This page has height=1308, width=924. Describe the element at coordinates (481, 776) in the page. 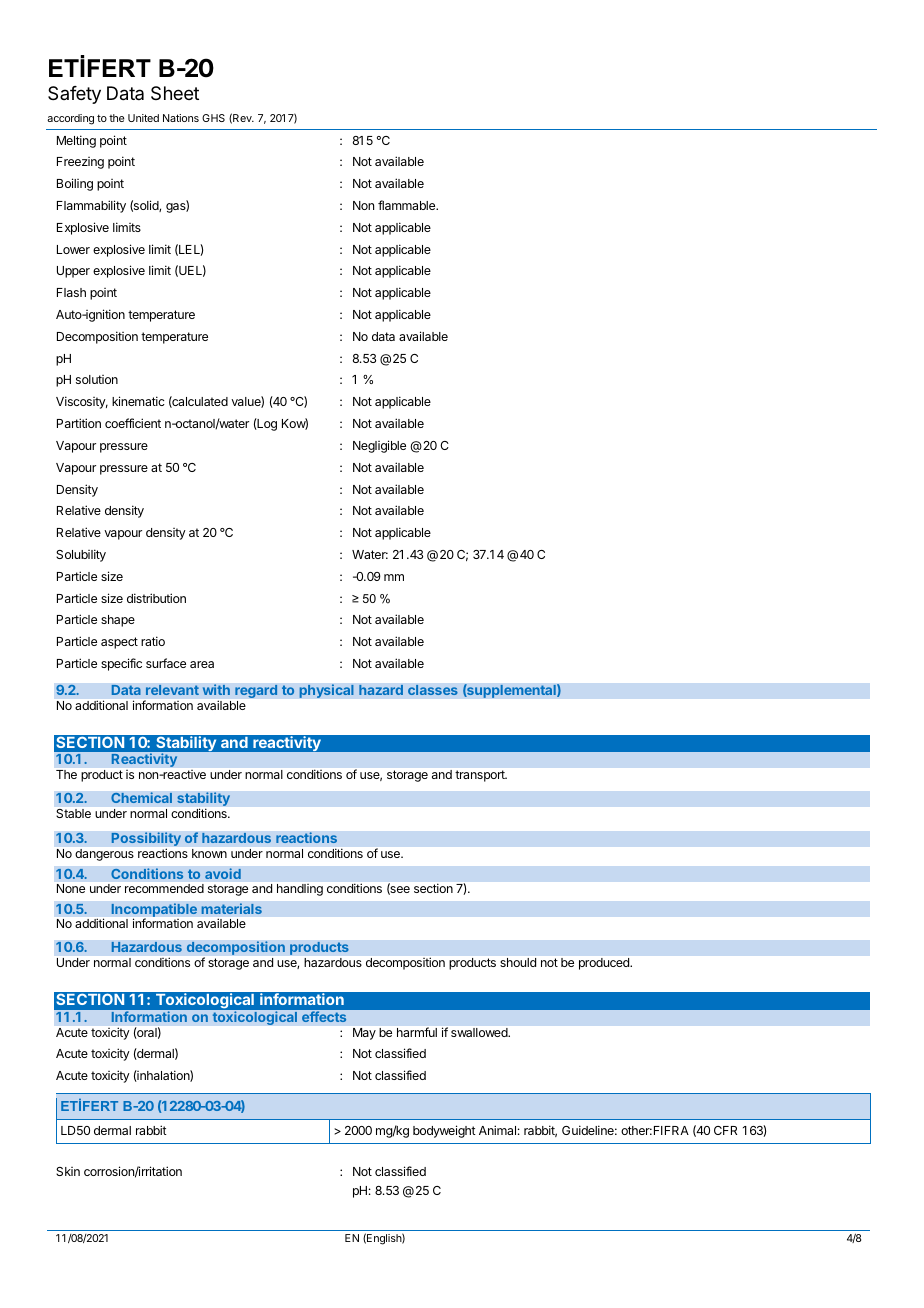

I see `transport` at that location.
